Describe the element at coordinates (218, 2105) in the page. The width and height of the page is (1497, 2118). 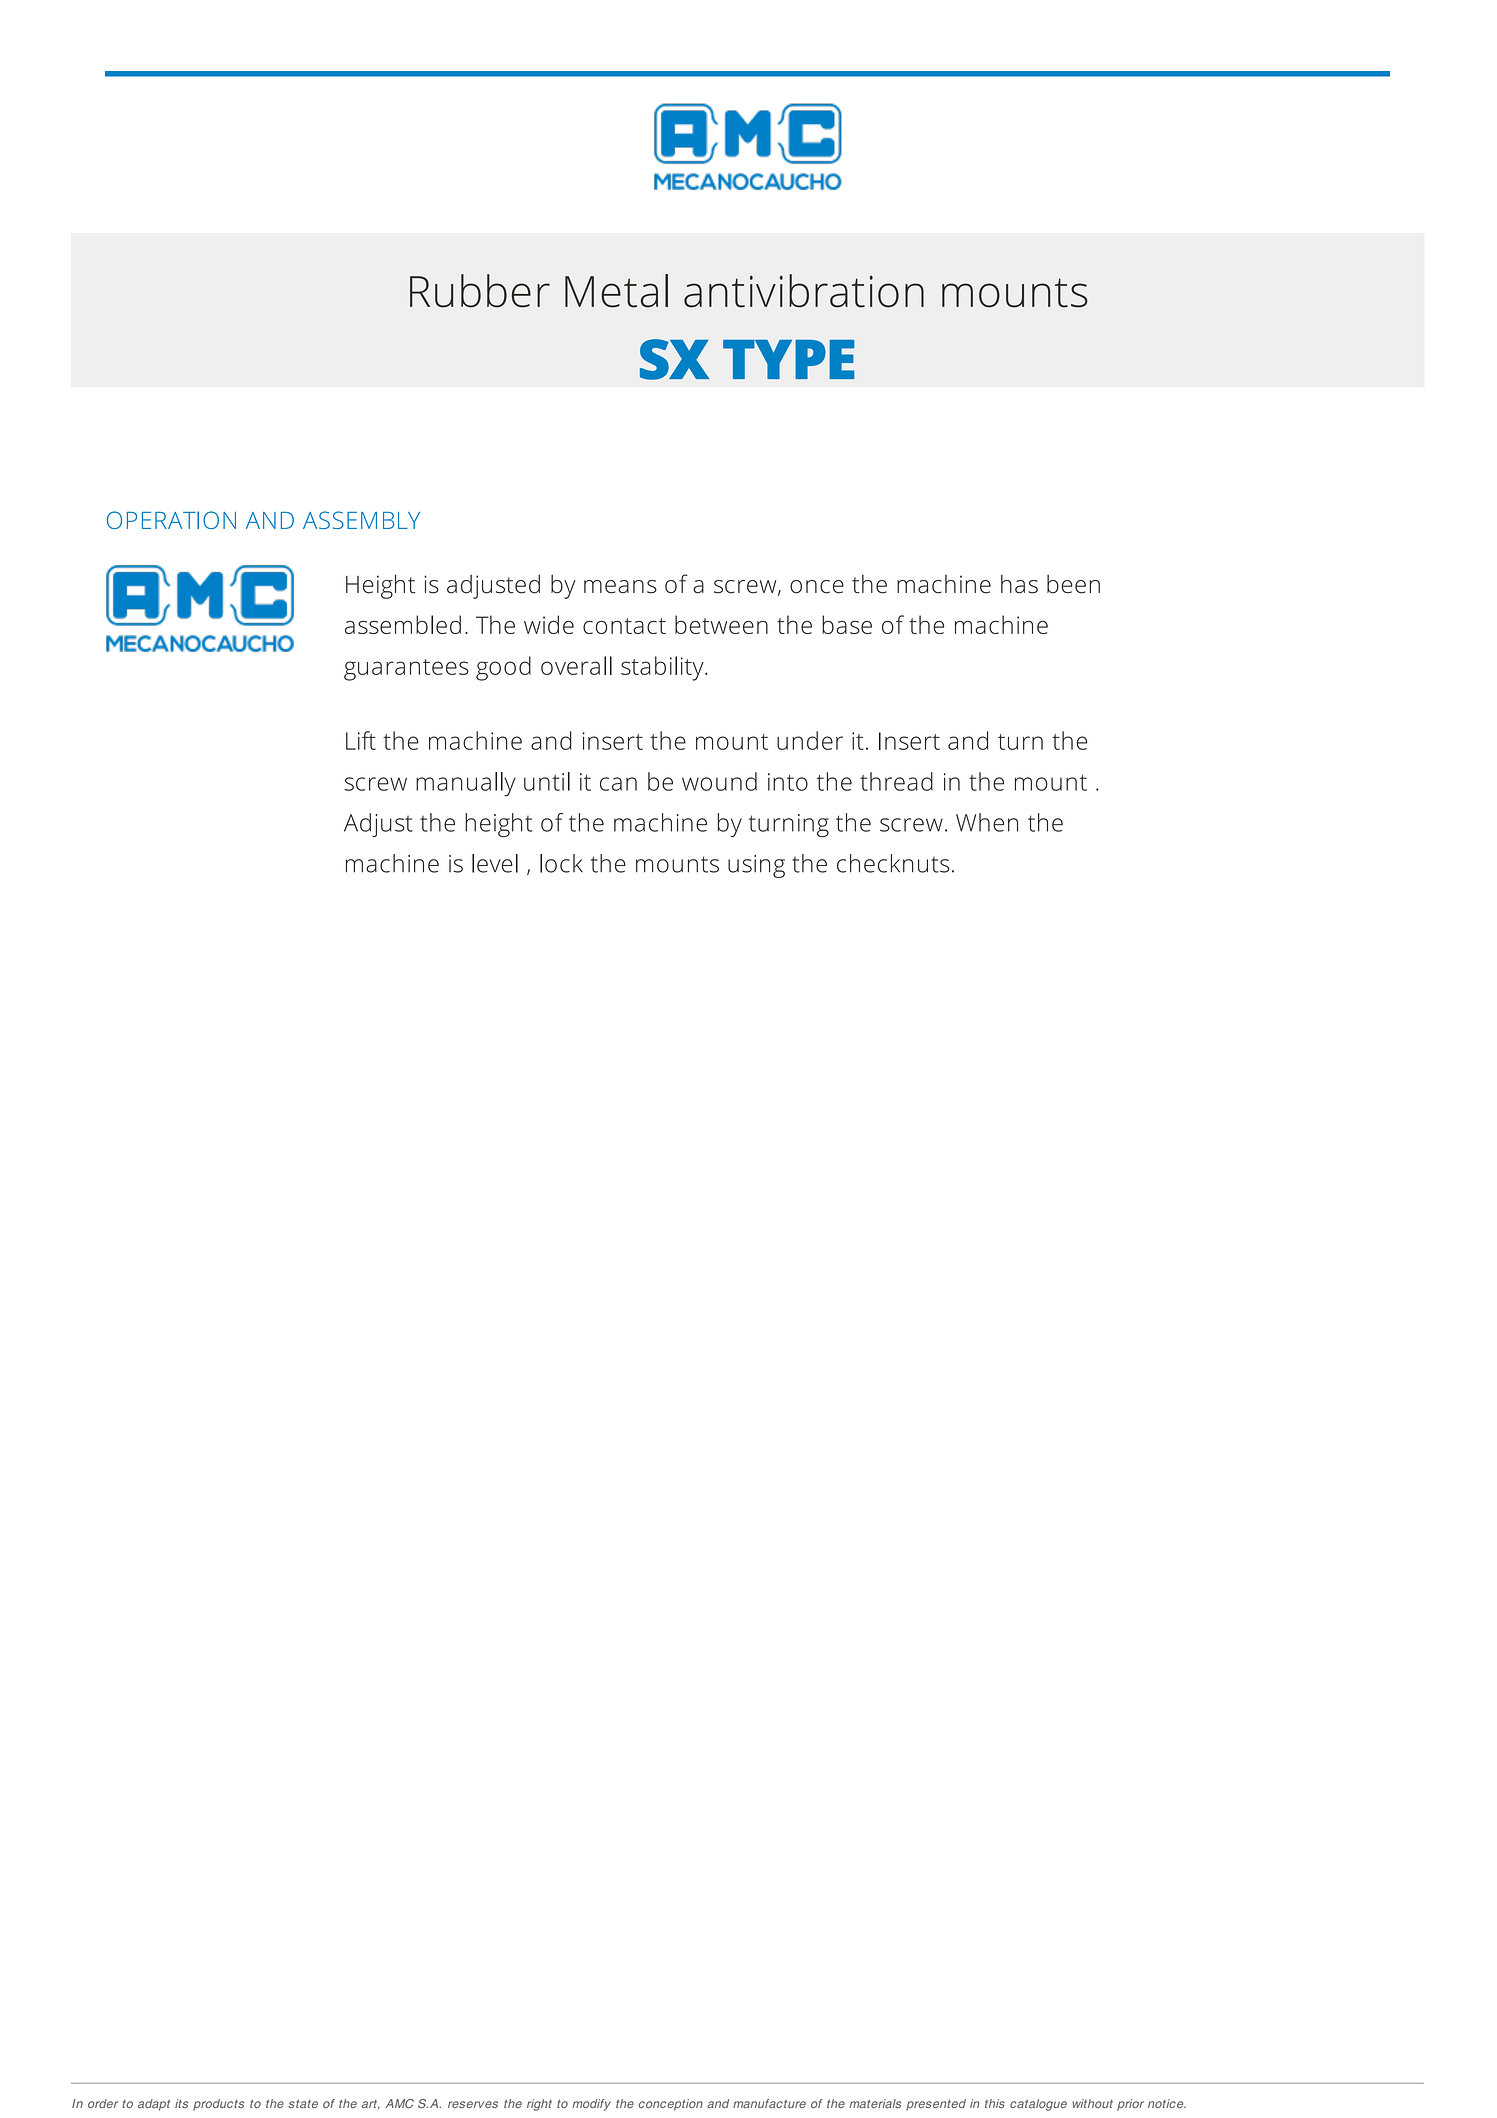
I see `products` at that location.
